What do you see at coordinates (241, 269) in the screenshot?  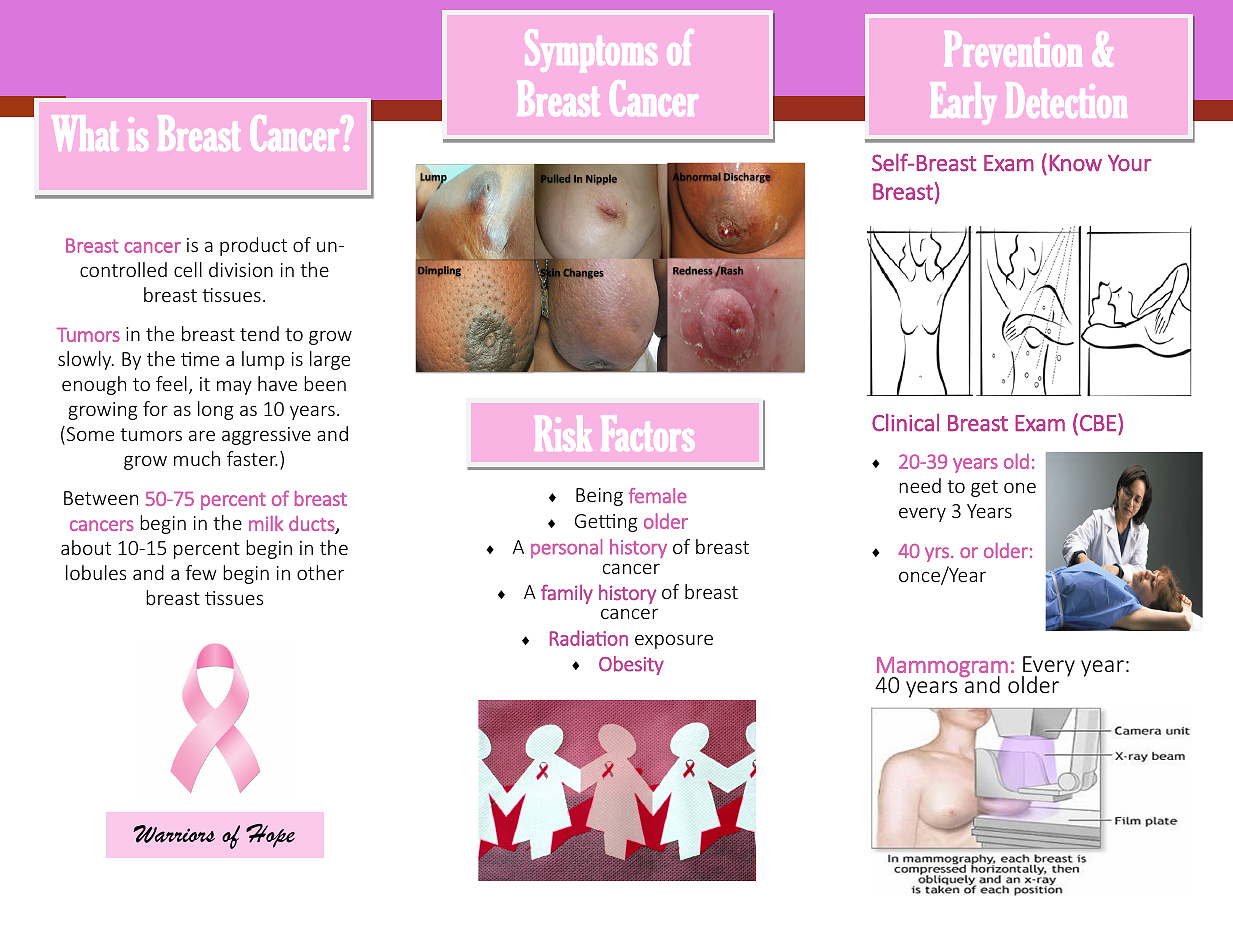 I see `division` at bounding box center [241, 269].
